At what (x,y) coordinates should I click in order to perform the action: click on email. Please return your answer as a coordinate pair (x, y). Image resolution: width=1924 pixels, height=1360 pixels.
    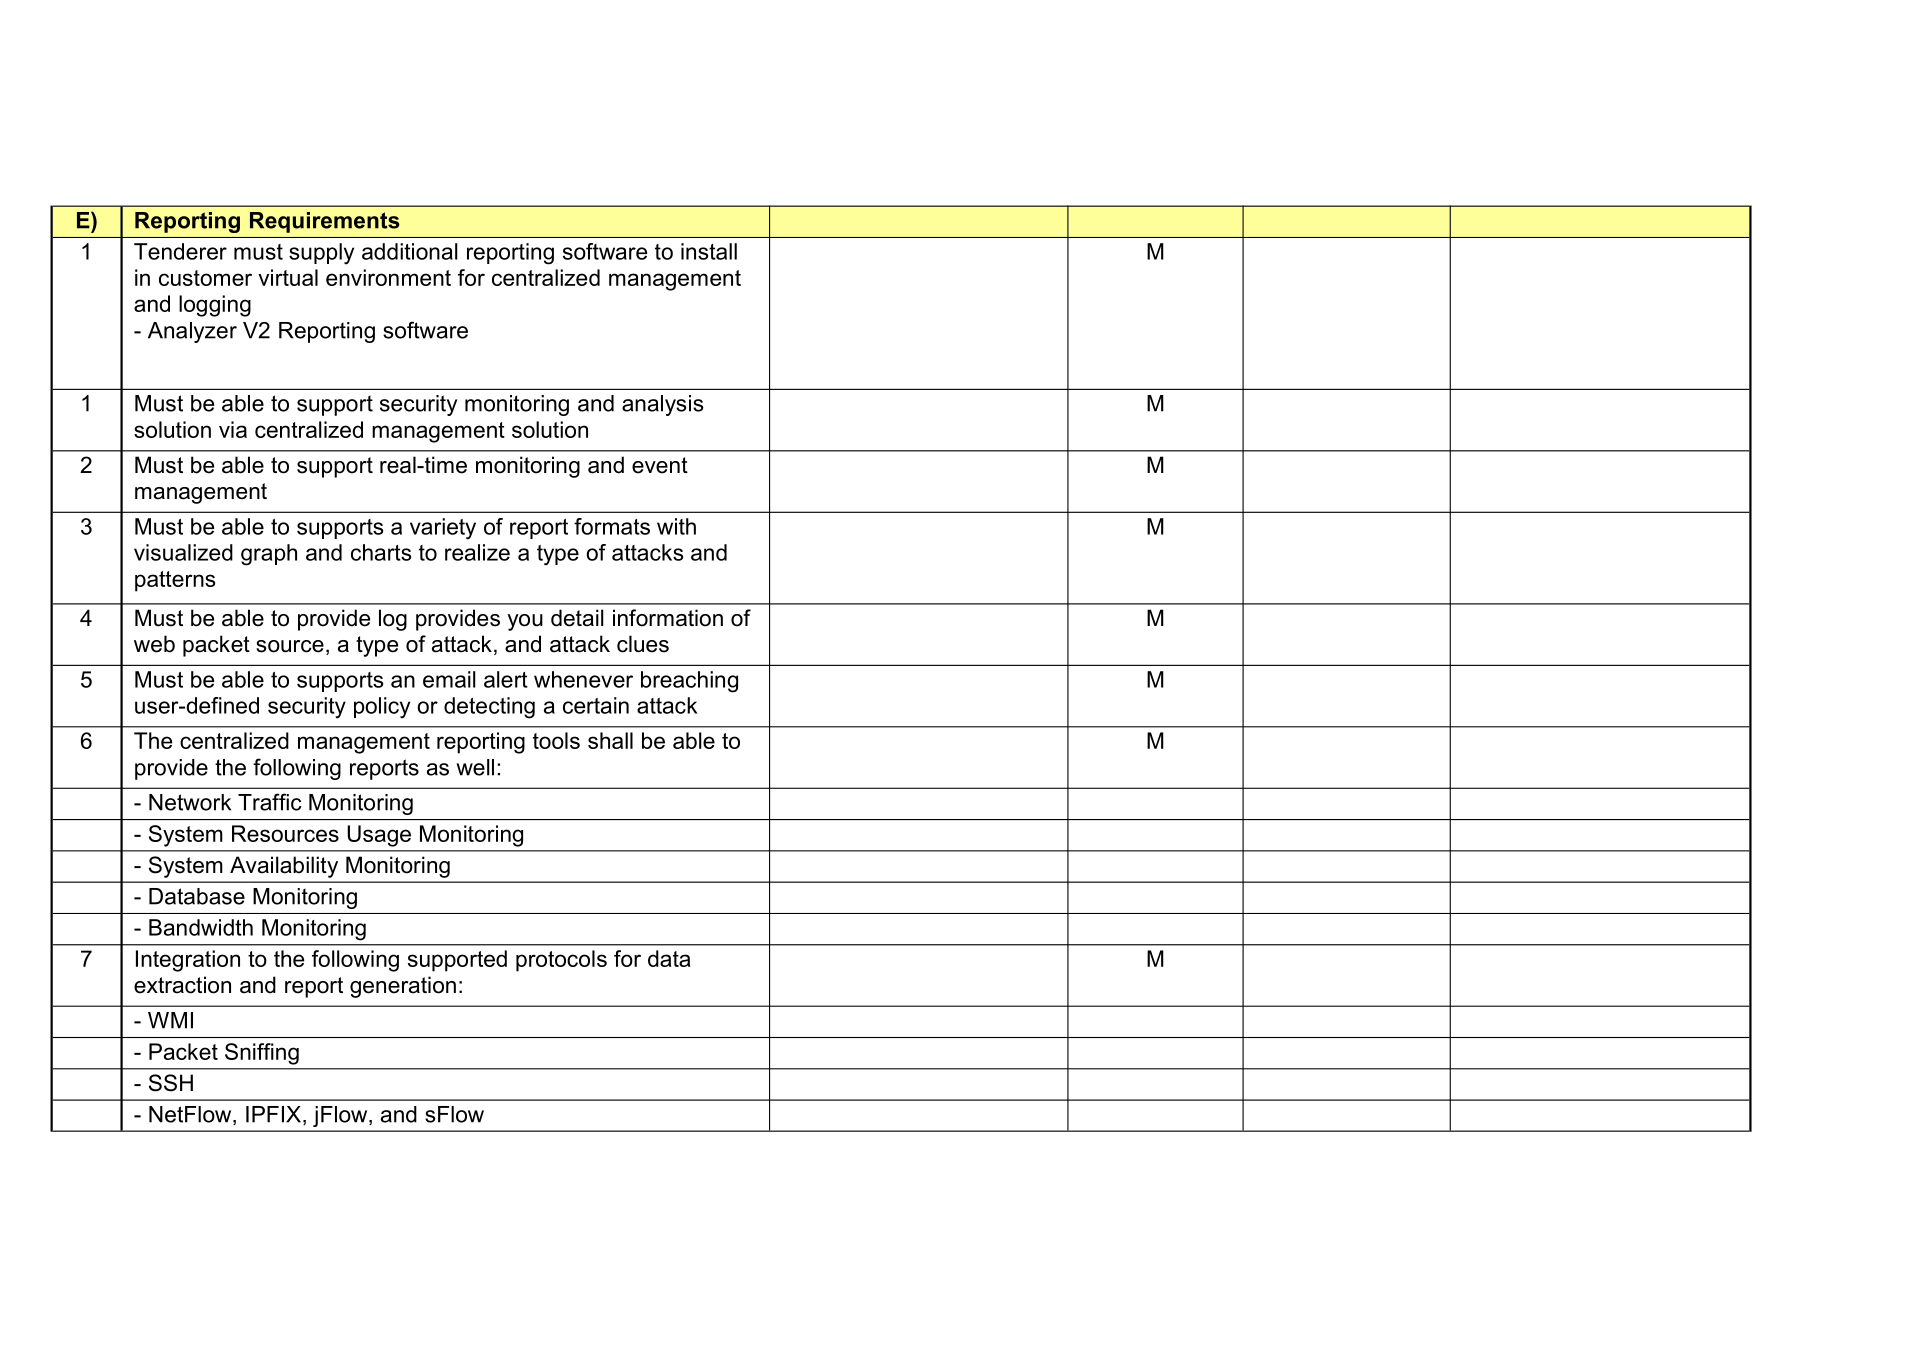
    Looking at the image, I should click on (449, 679).
